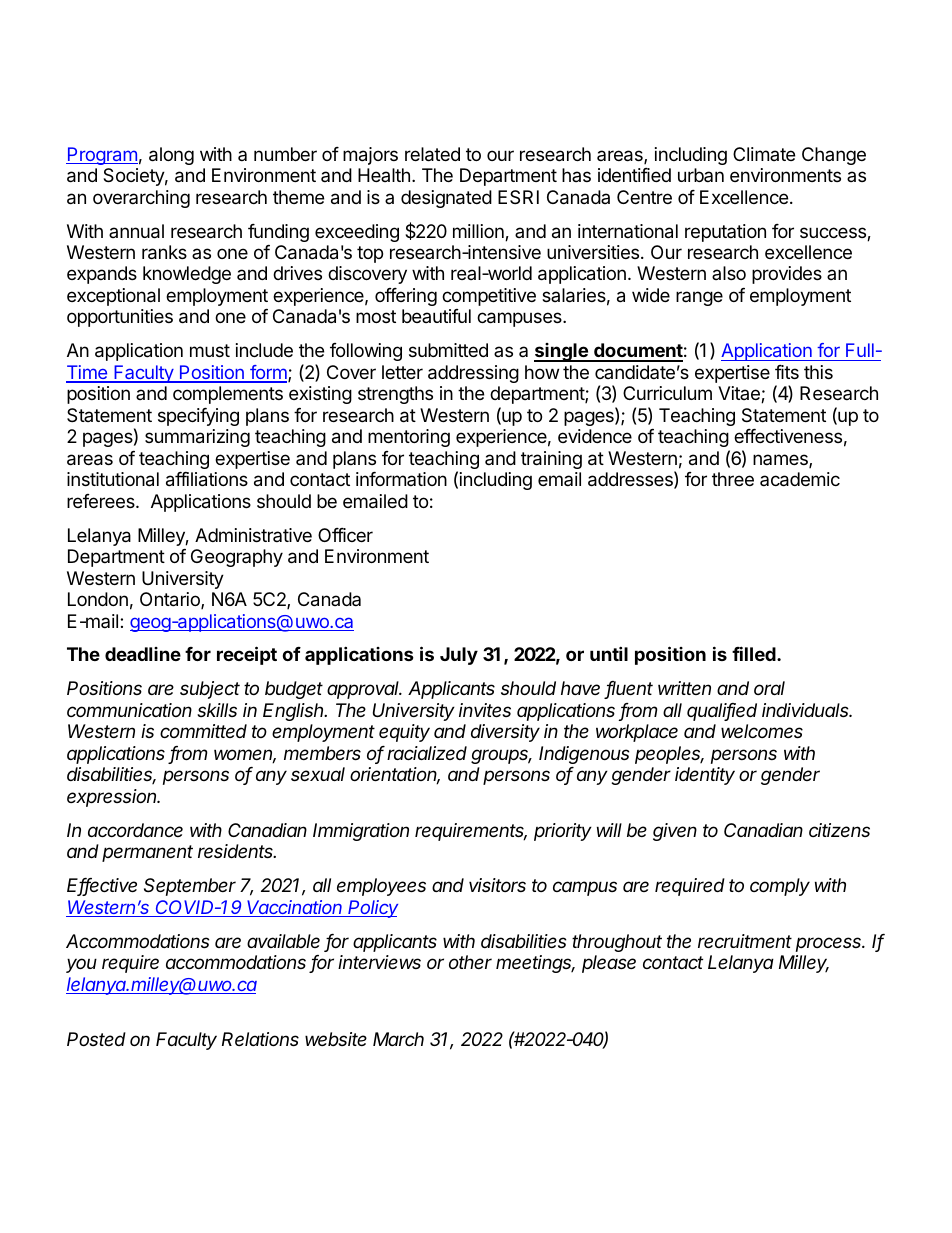 Image resolution: width=952 pixels, height=1233 pixels. What do you see at coordinates (197, 438) in the screenshot?
I see `summarizing` at bounding box center [197, 438].
